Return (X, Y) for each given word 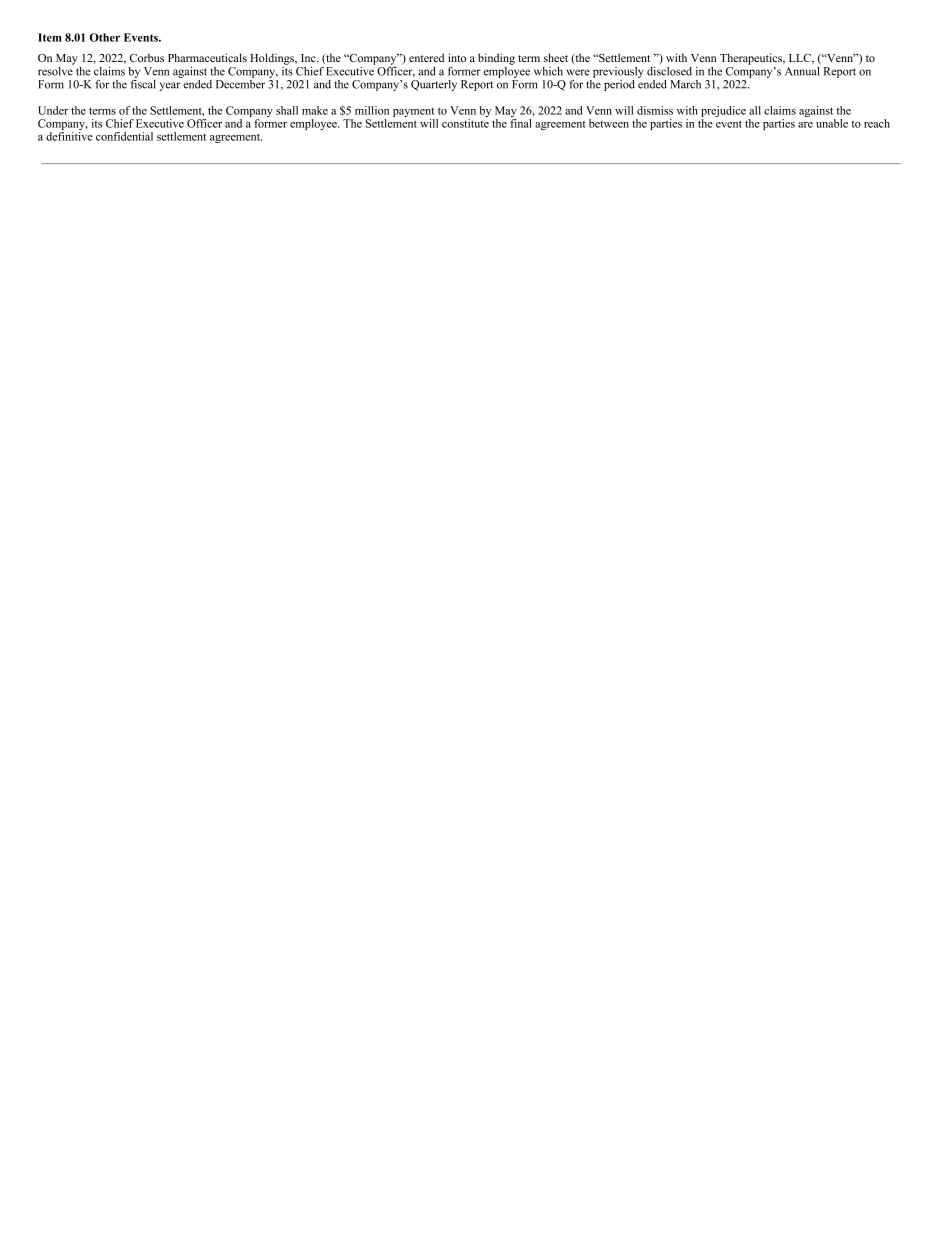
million (372, 110)
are (805, 125)
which (548, 71)
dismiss (655, 110)
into (457, 57)
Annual (802, 71)
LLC (801, 58)
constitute (465, 122)
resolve (56, 70)
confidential (124, 136)
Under (53, 110)
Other (105, 37)
